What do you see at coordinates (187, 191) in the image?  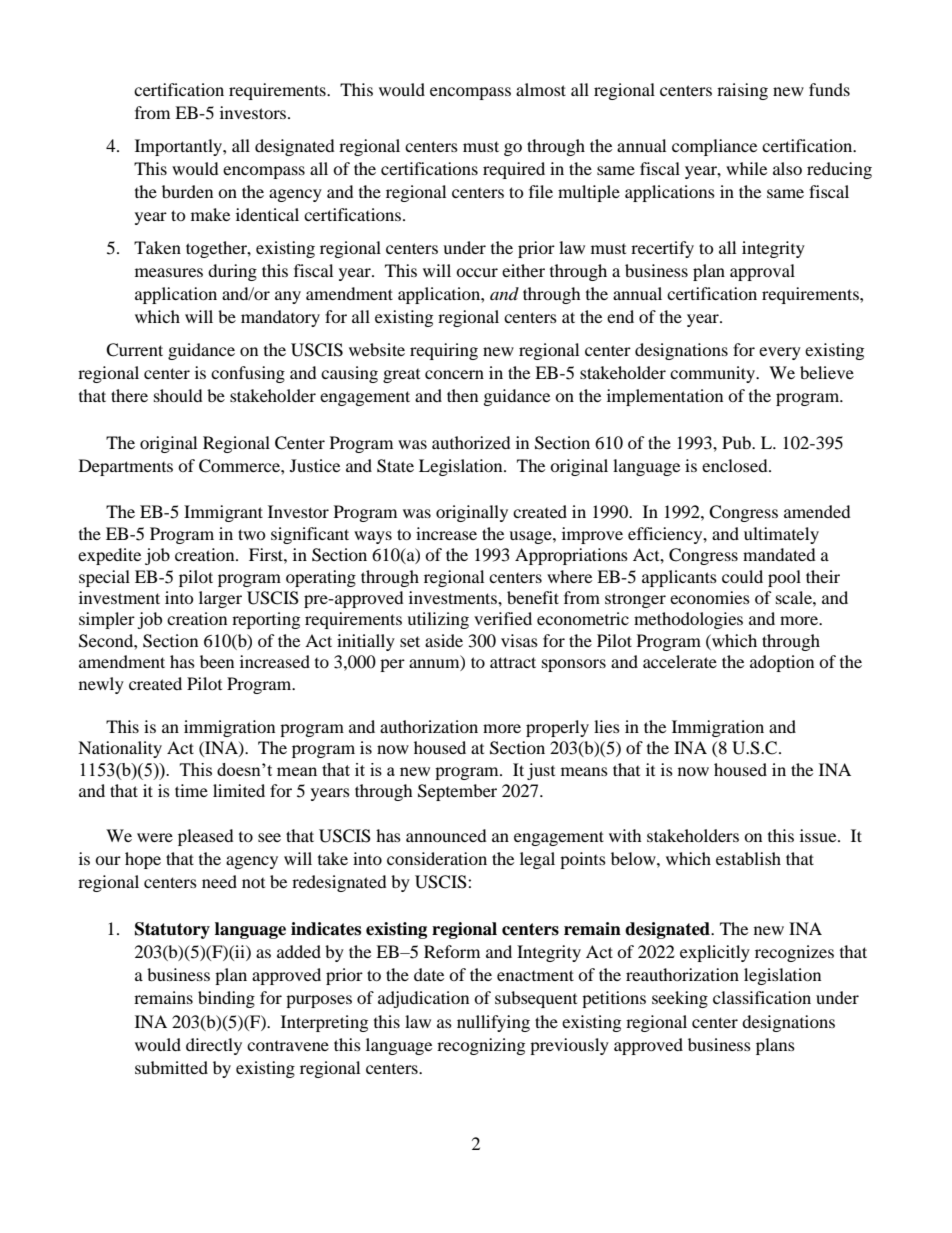 I see `burden` at bounding box center [187, 191].
